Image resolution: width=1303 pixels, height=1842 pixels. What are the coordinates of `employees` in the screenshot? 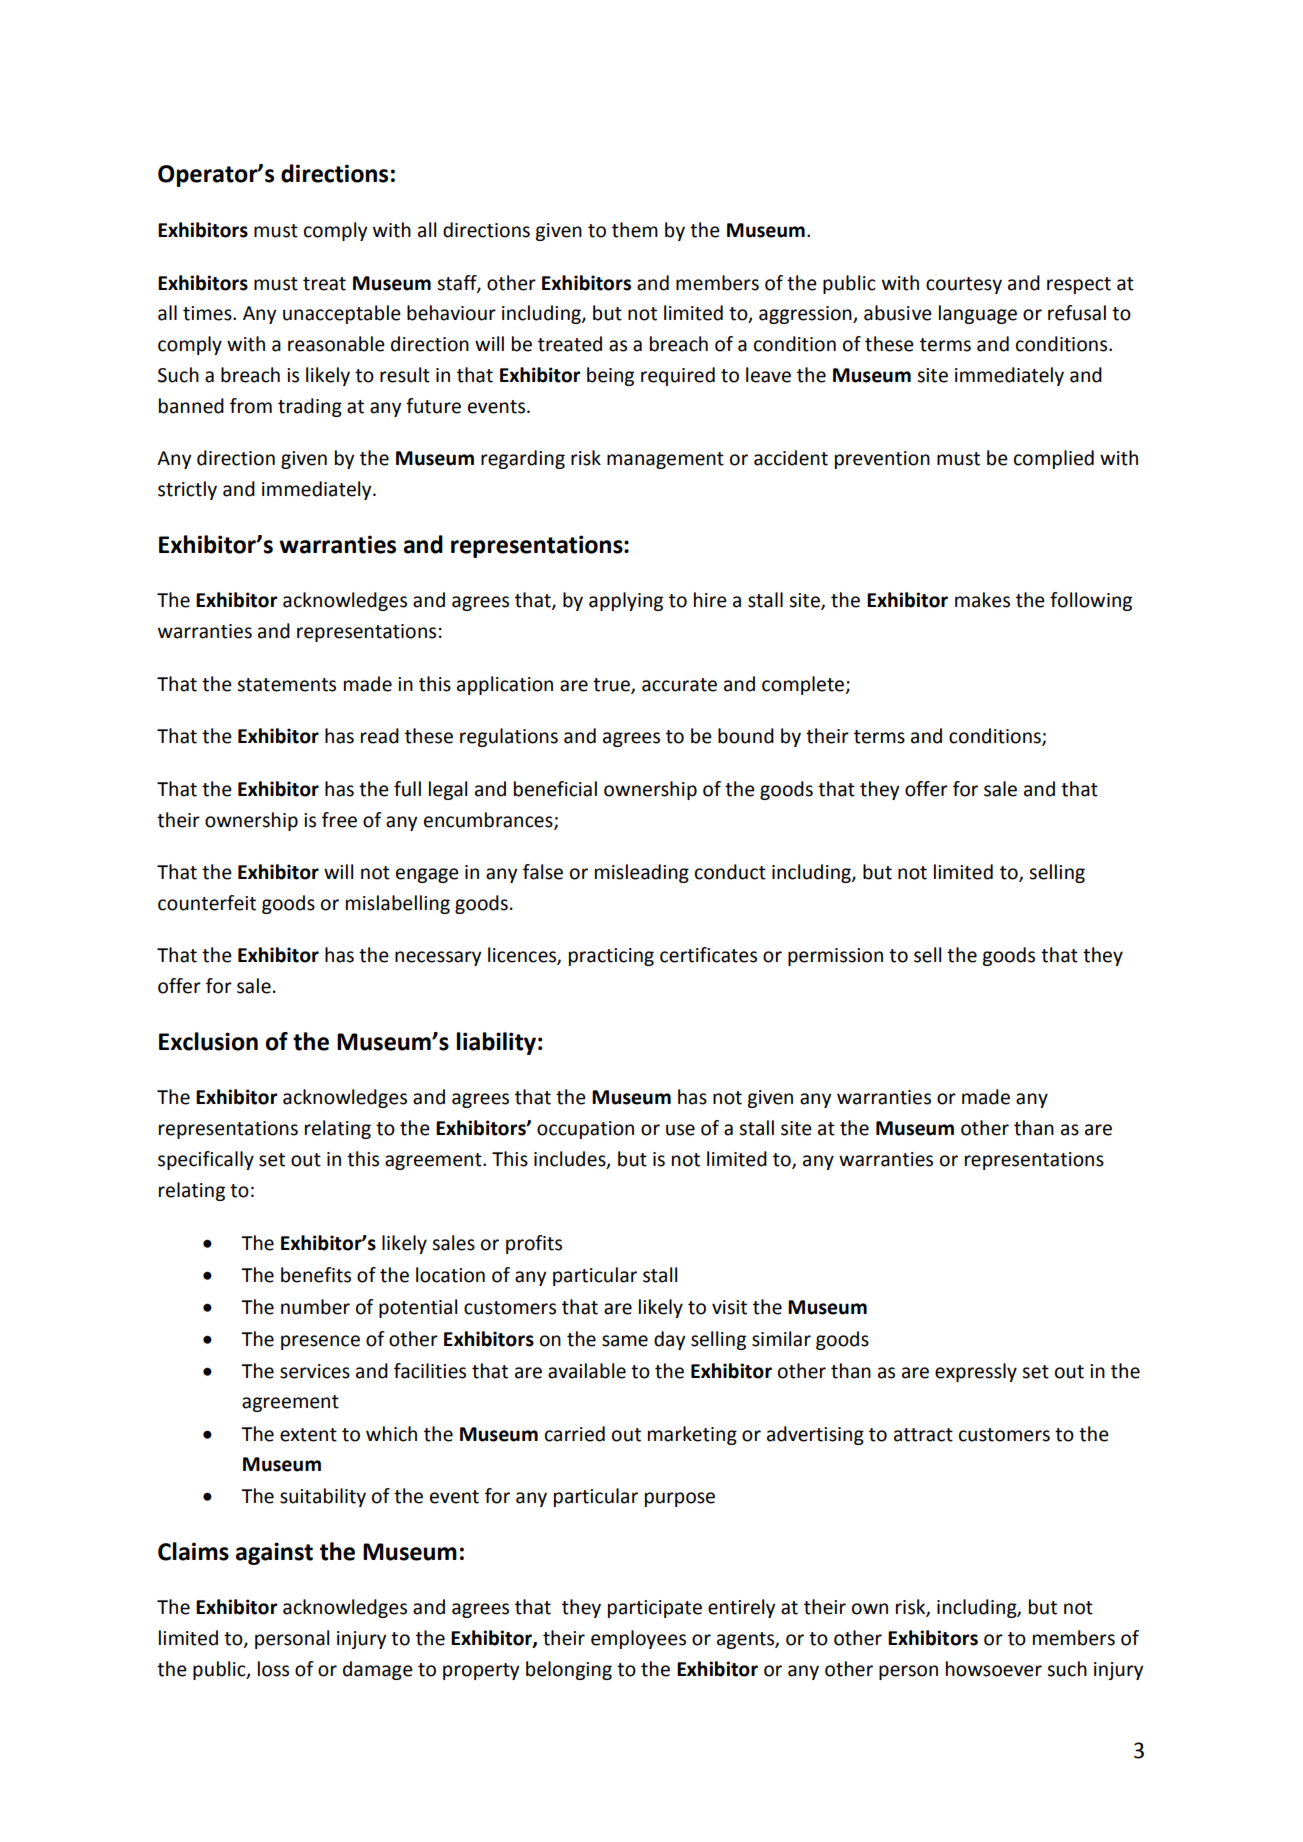 It's located at (638, 1639).
